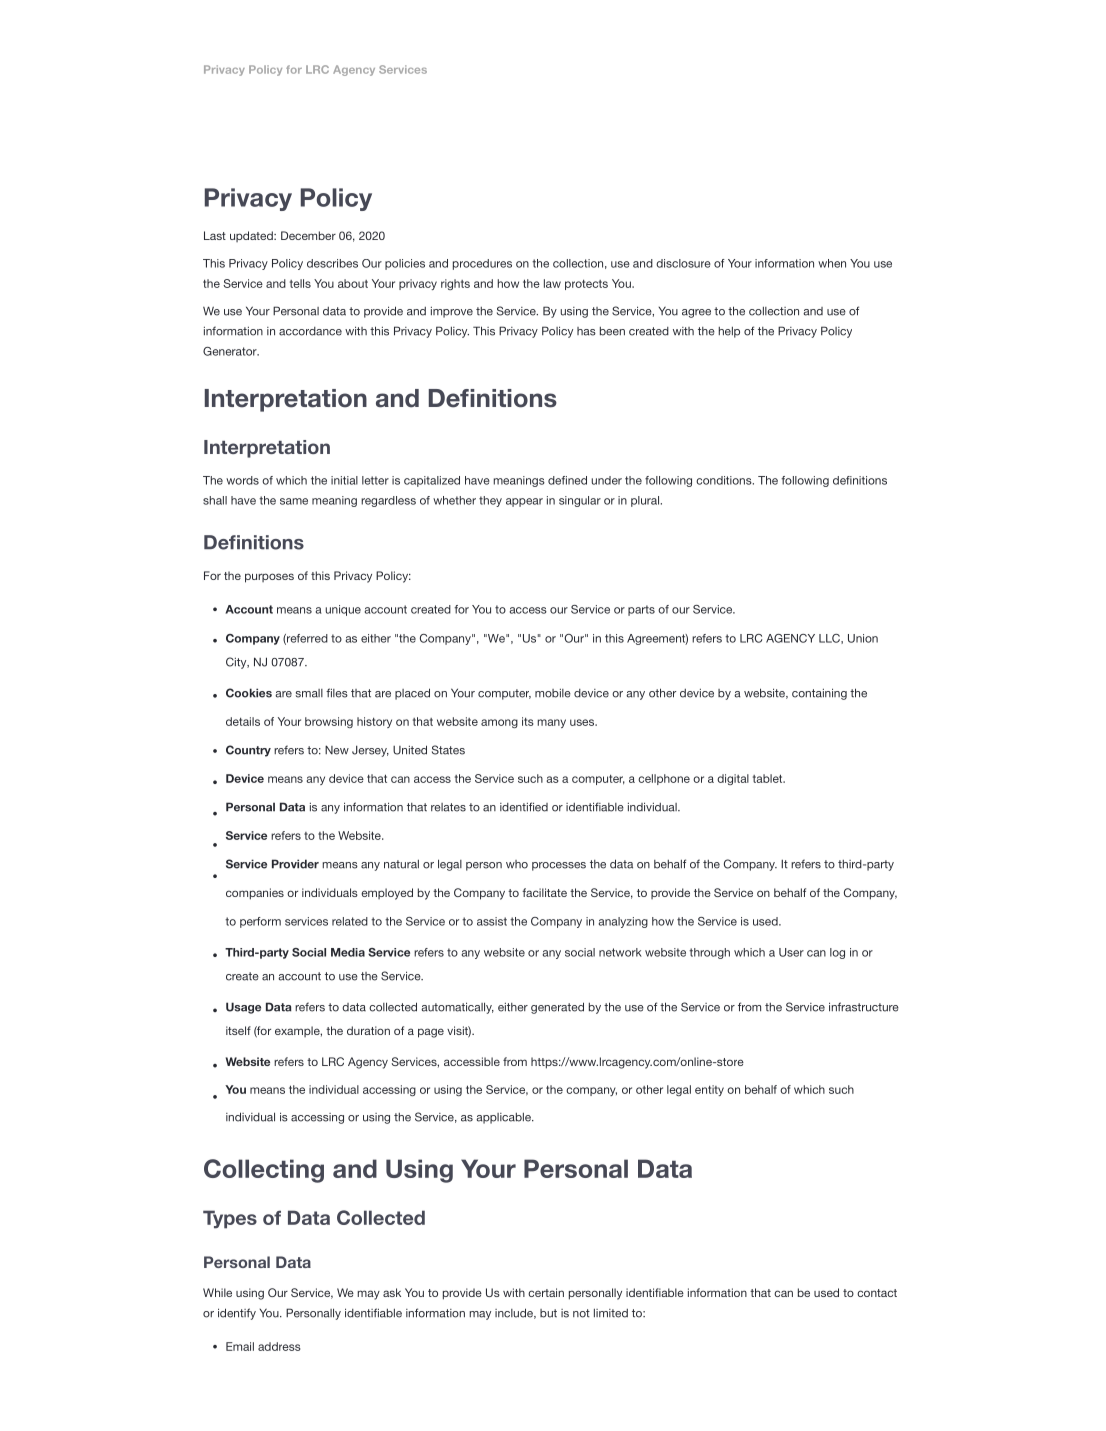 The width and height of the screenshot is (1106, 1431). What do you see at coordinates (337, 750) in the screenshot?
I see `New` at bounding box center [337, 750].
